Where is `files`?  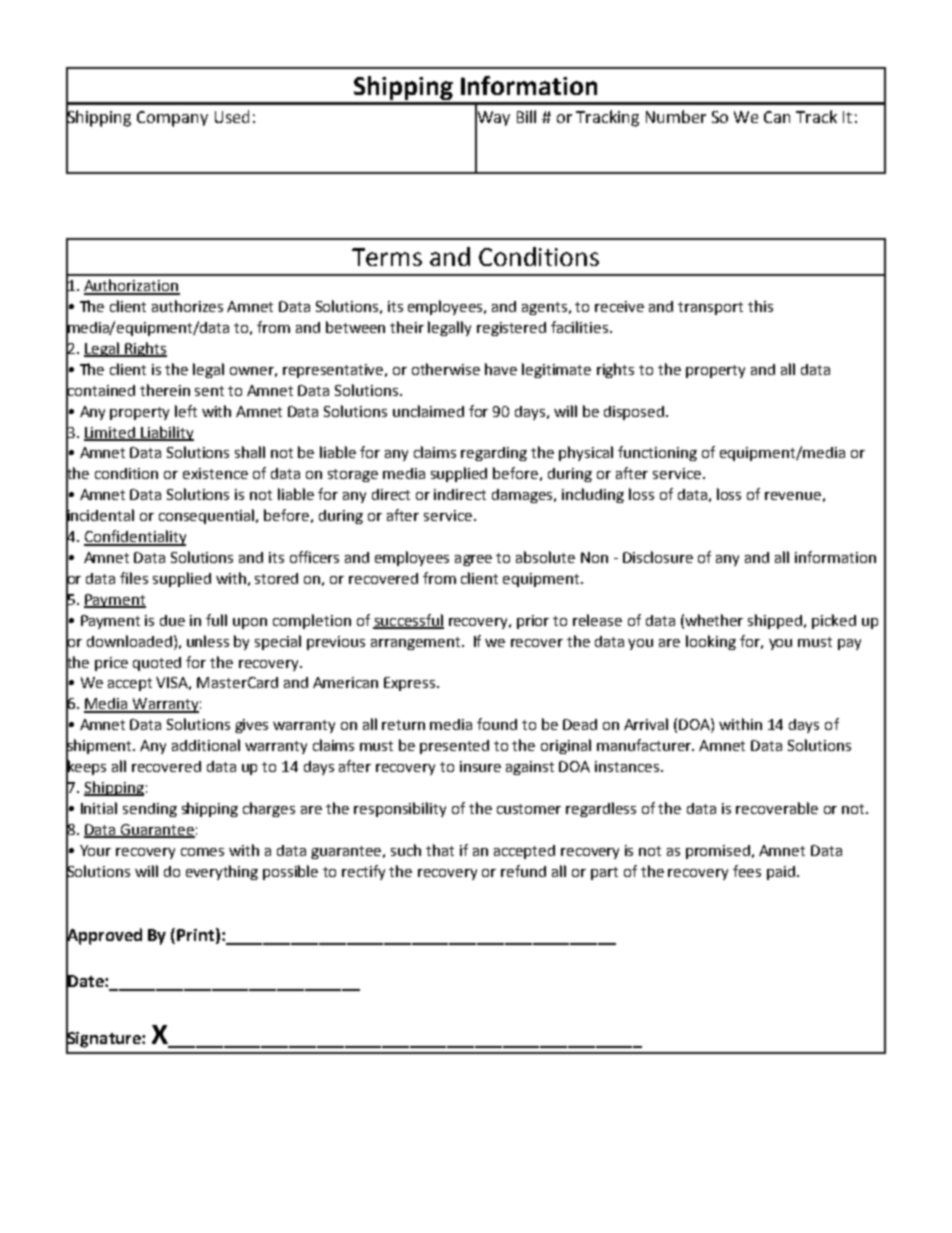
files is located at coordinates (134, 578).
